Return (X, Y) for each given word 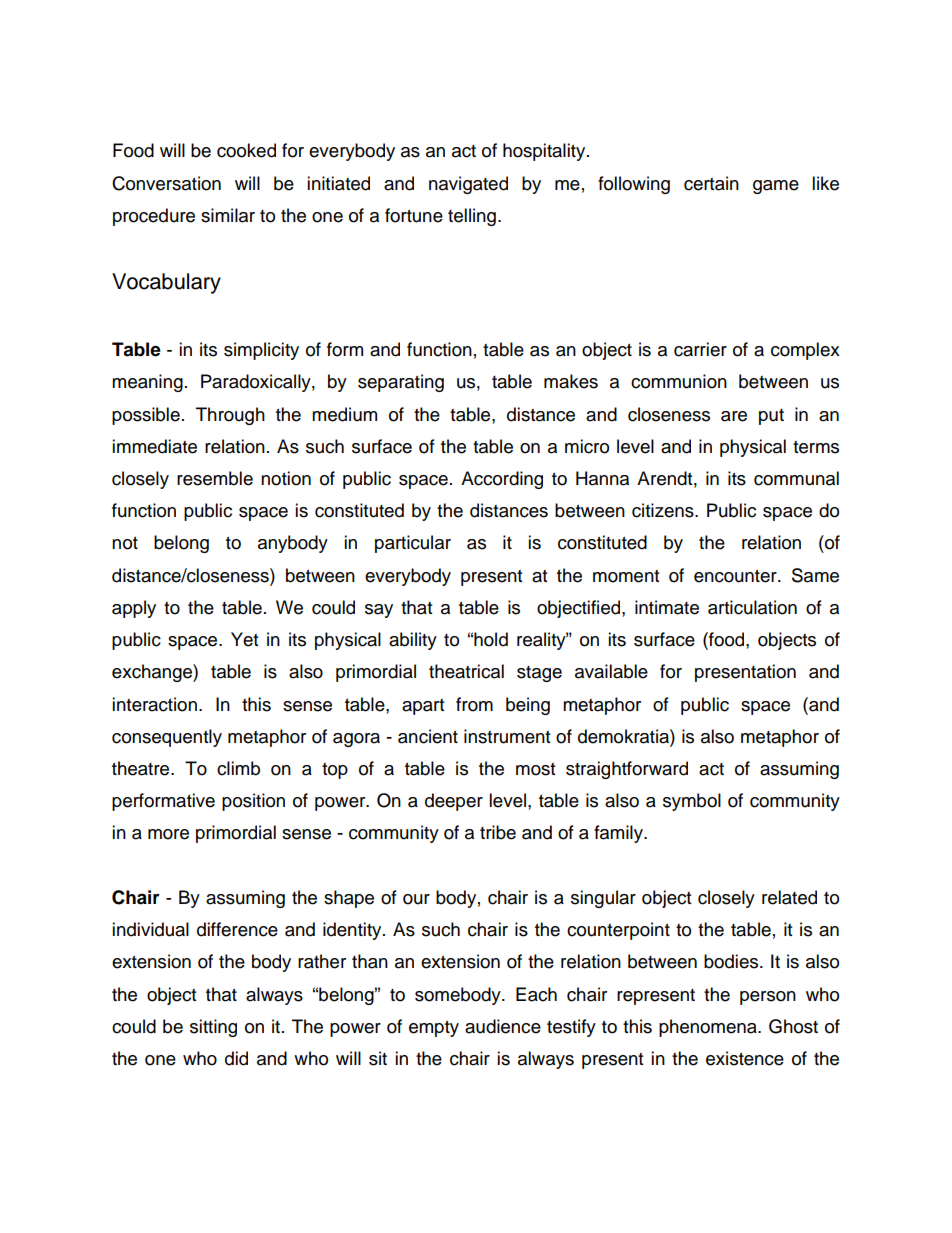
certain (711, 183)
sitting (213, 1028)
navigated (468, 185)
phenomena (709, 1028)
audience (503, 1026)
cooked (246, 150)
